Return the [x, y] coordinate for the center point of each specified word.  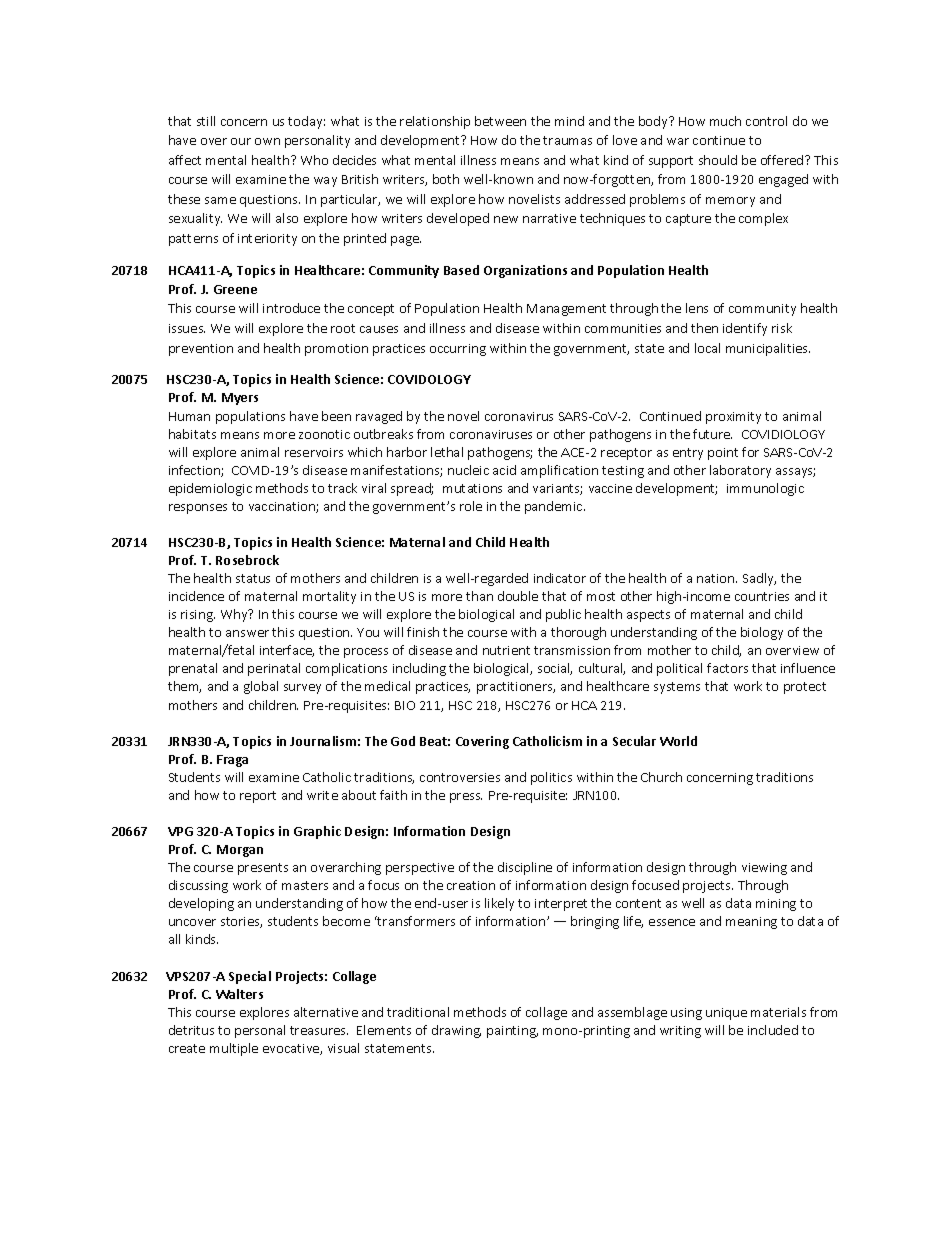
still [206, 121]
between [500, 121]
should [718, 160]
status [253, 578]
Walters [239, 994]
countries [762, 596]
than [479, 596]
